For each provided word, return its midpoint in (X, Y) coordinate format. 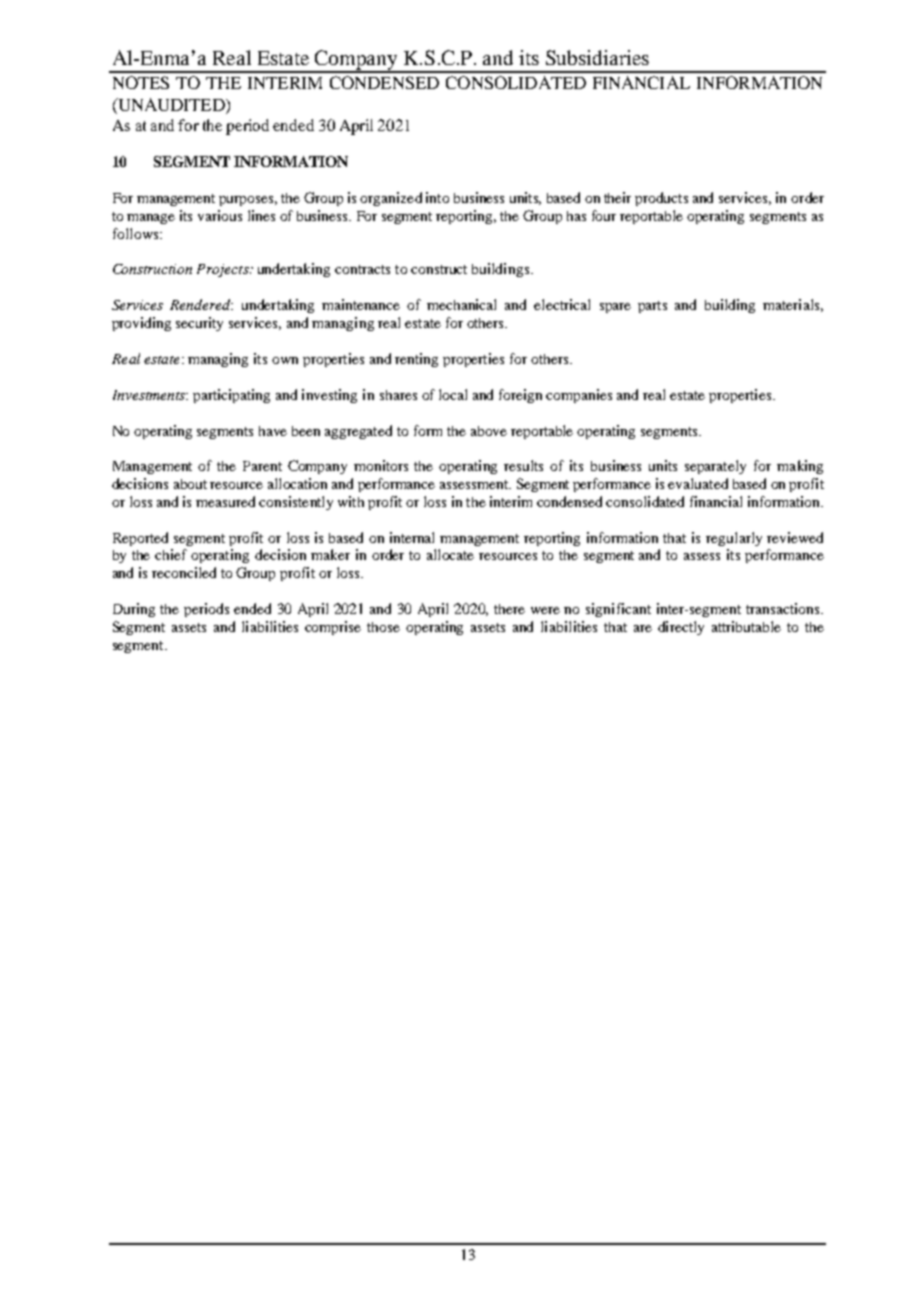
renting (416, 360)
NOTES (141, 82)
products (661, 199)
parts (652, 307)
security (199, 324)
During (134, 610)
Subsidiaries (597, 57)
